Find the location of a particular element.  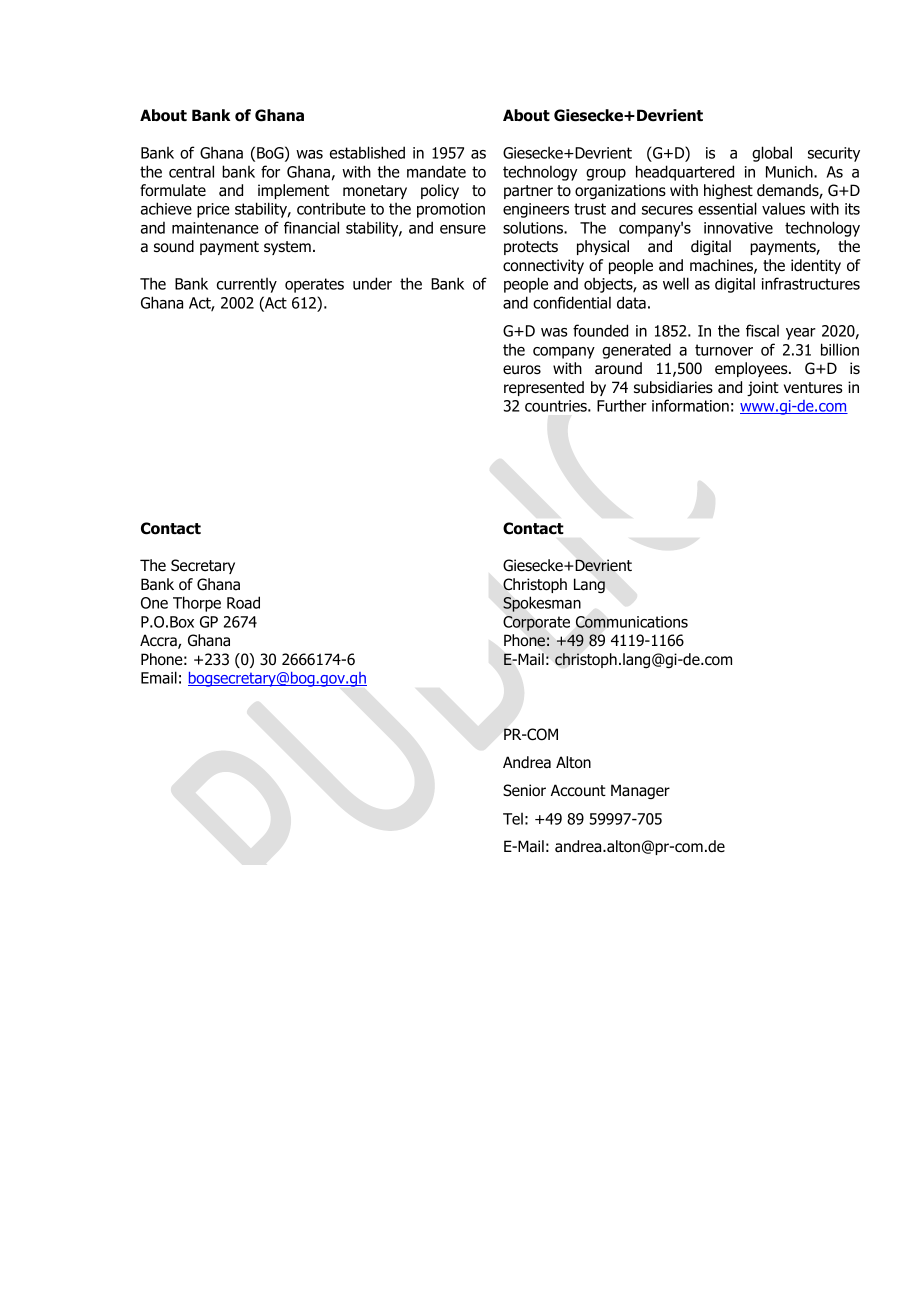

currently is located at coordinates (247, 285).
